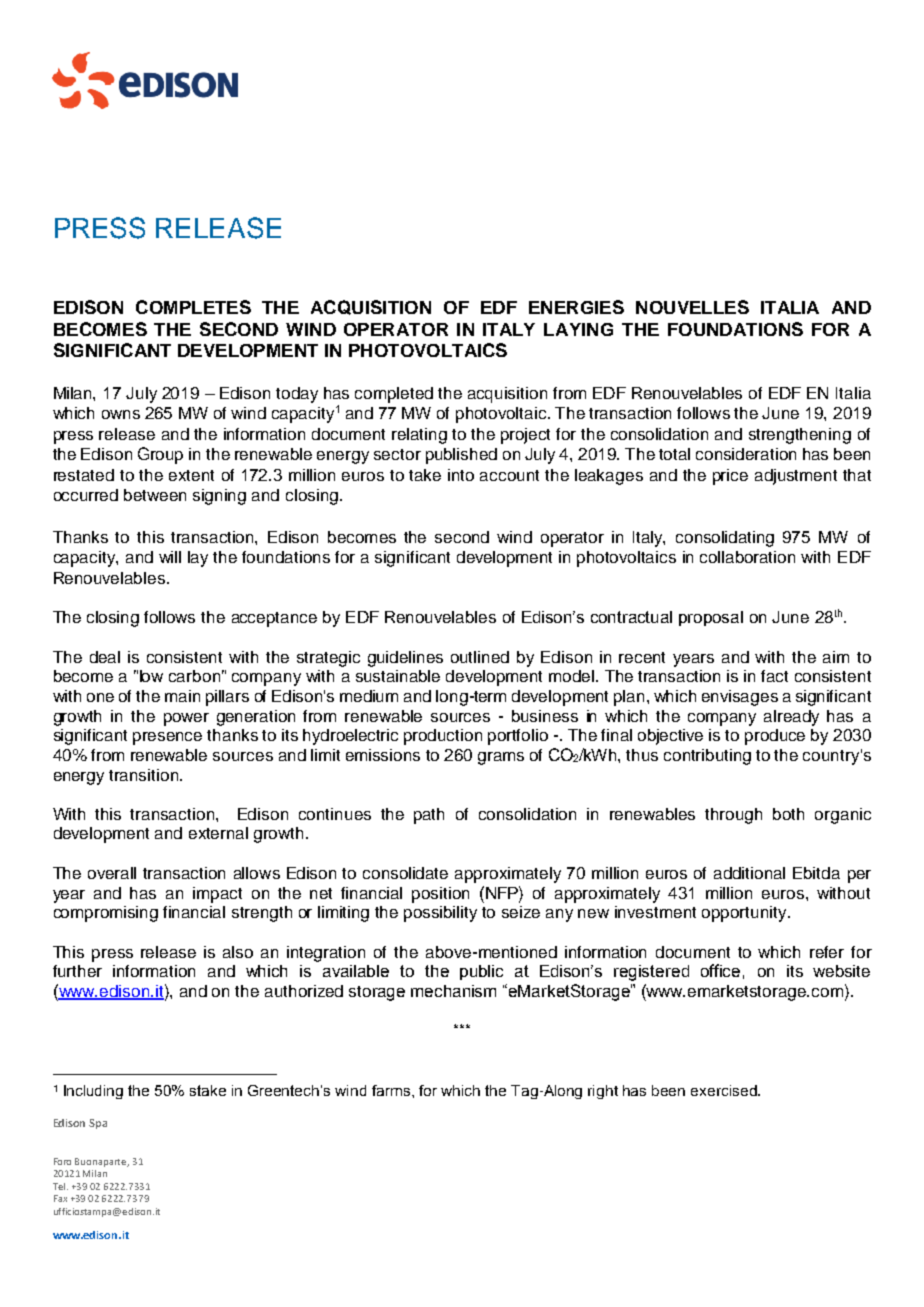 Image resolution: width=924 pixels, height=1307 pixels. Describe the element at coordinates (443, 737) in the screenshot. I see `production` at that location.
